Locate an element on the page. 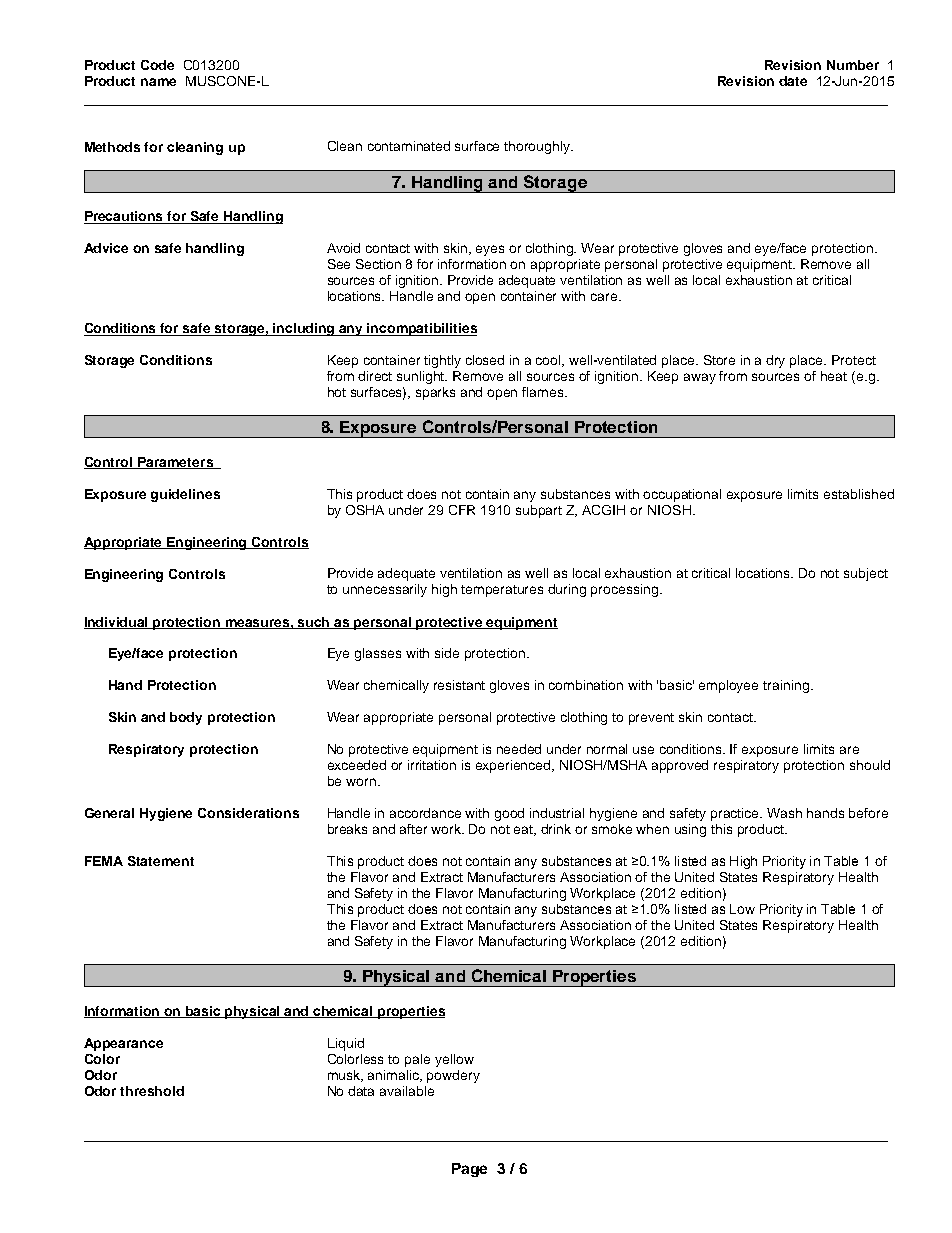 This document has width=952, height=1233. Page is located at coordinates (469, 1170).
